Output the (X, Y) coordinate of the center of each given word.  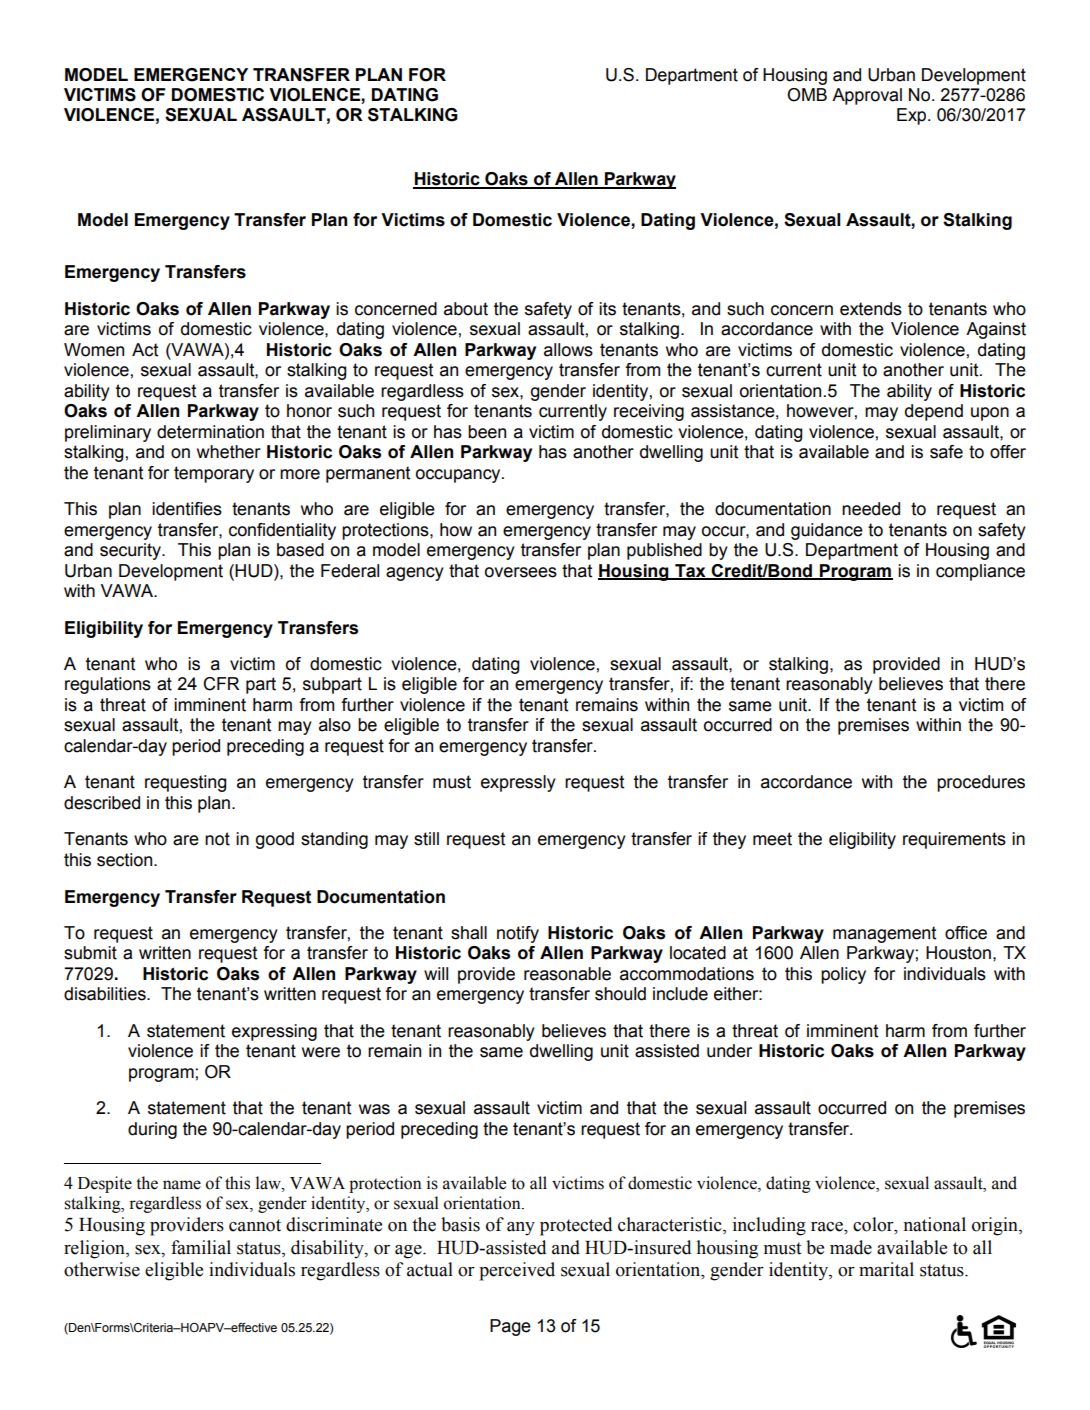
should (620, 994)
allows (568, 350)
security (131, 551)
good (275, 840)
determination (210, 432)
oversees (521, 572)
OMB (807, 95)
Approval (867, 96)
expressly (518, 783)
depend (934, 412)
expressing (274, 1032)
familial (201, 1247)
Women (94, 350)
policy (843, 975)
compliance (980, 572)
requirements (954, 840)
